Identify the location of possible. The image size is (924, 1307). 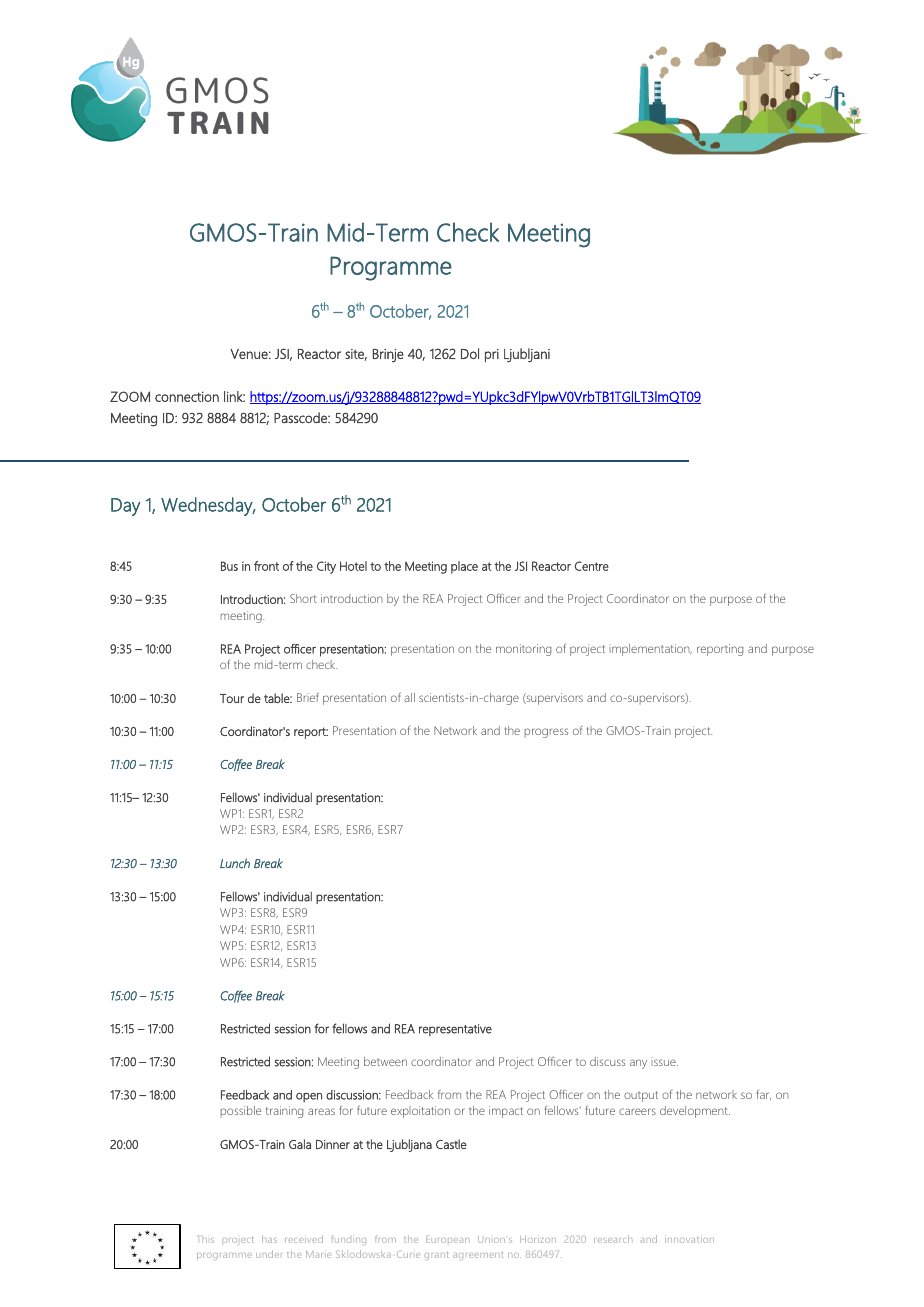
(241, 1112).
